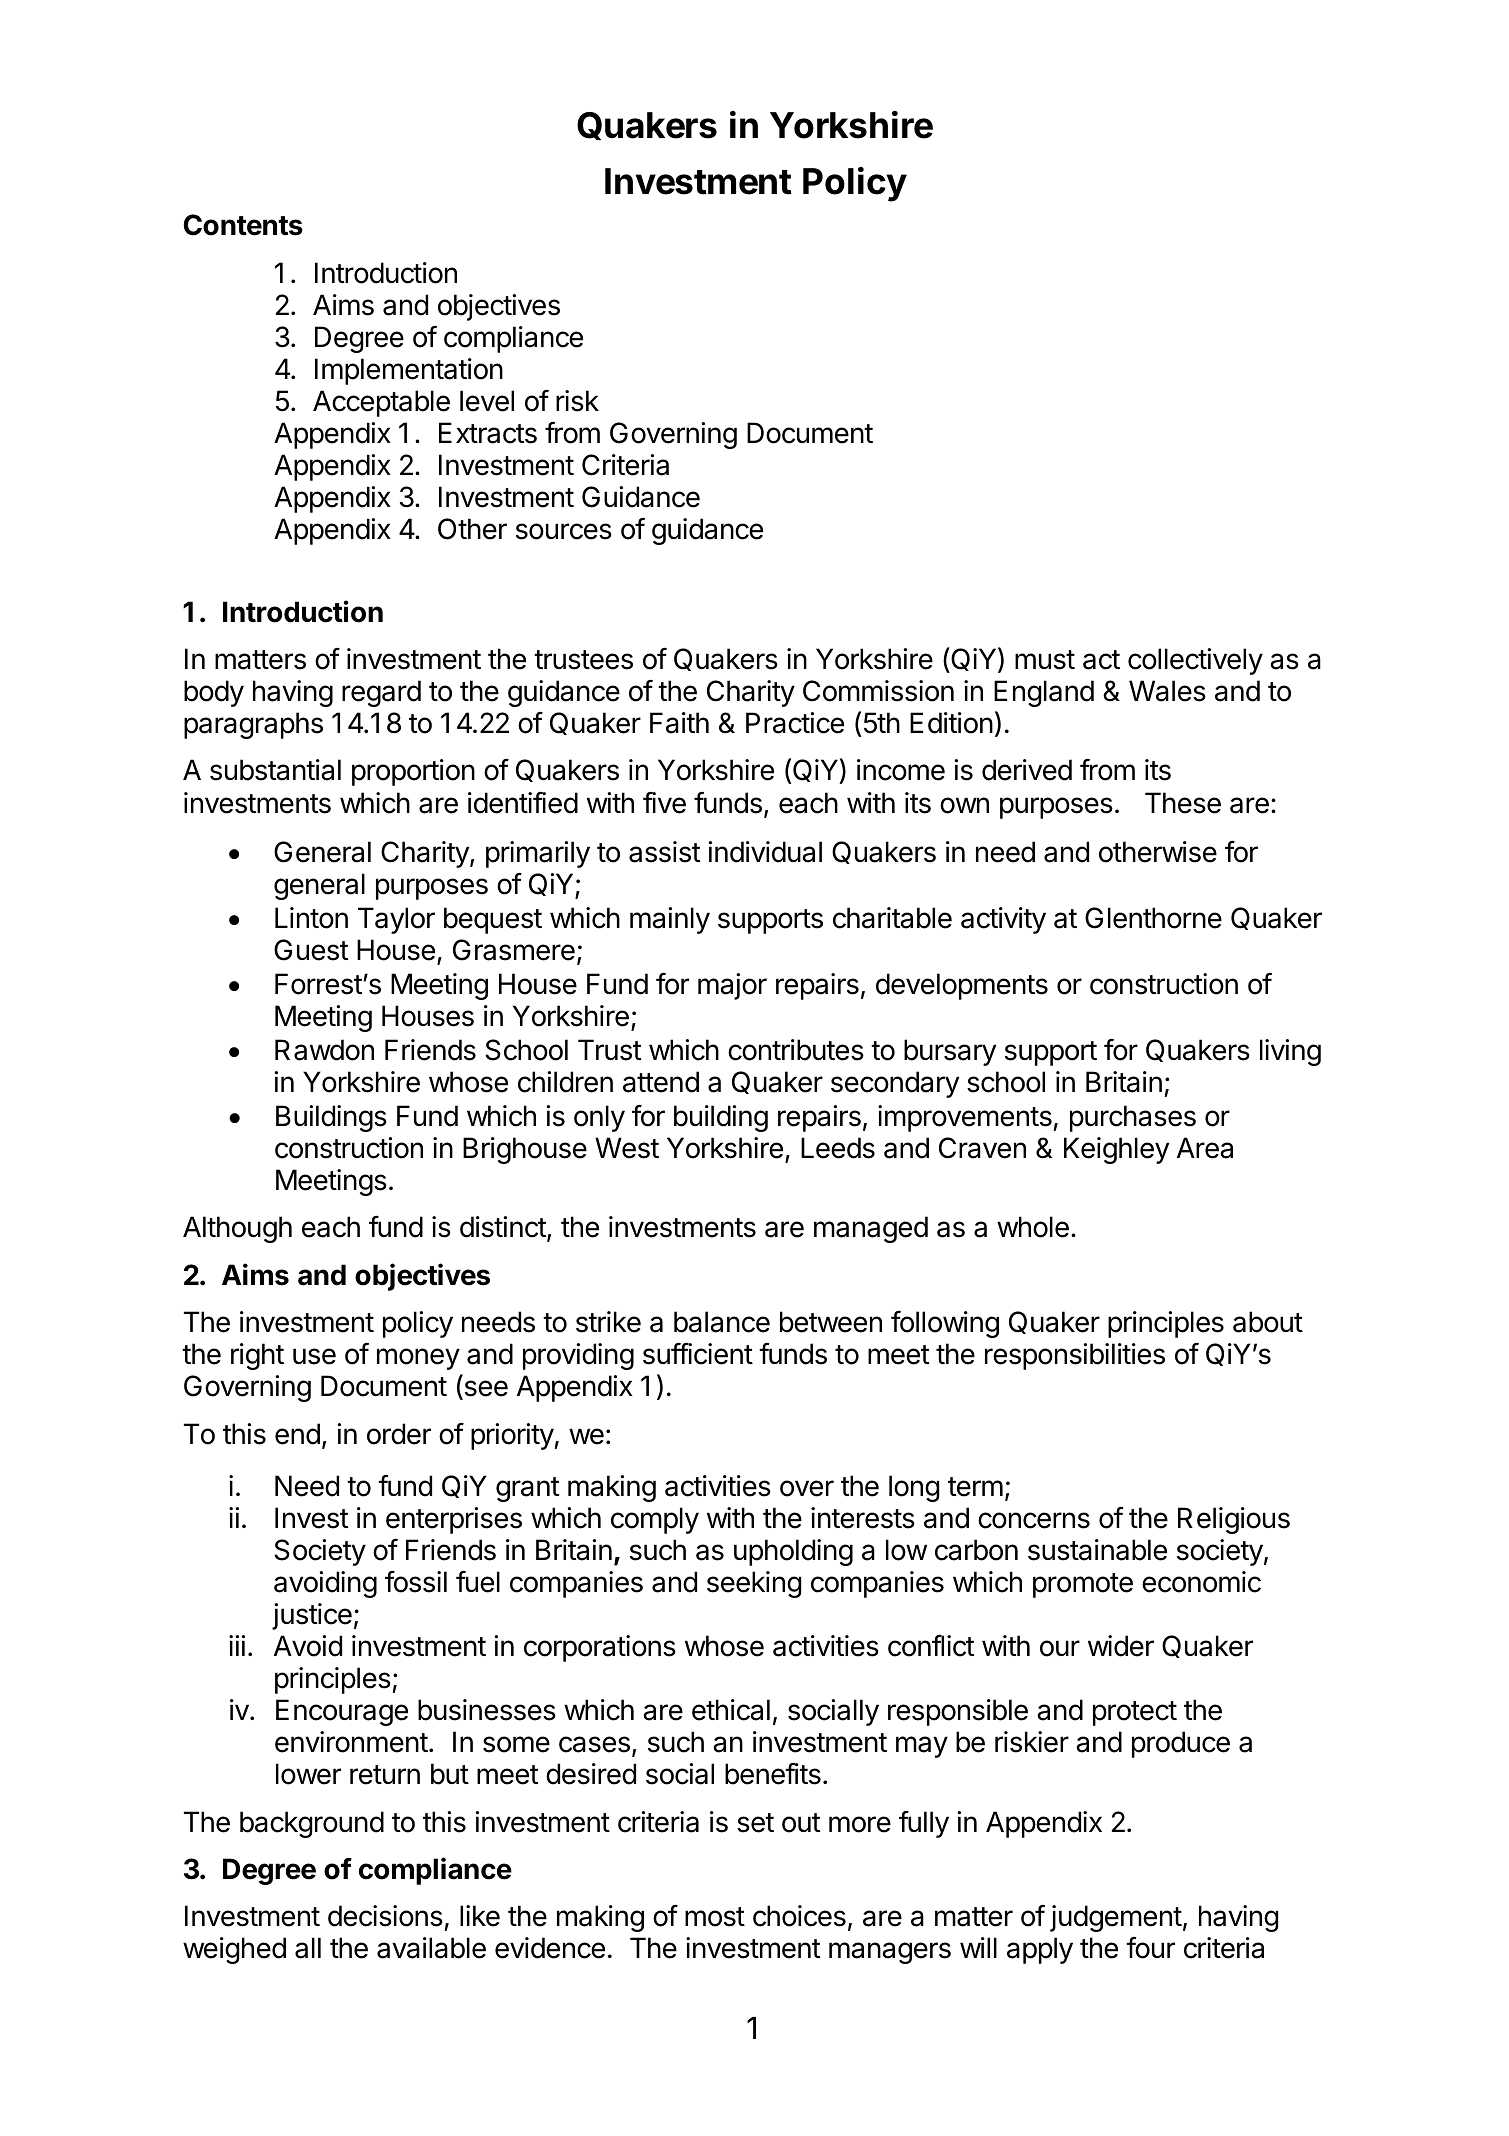 This screenshot has height=2136, width=1509. Describe the element at coordinates (1167, 691) in the screenshot. I see `Wales` at that location.
